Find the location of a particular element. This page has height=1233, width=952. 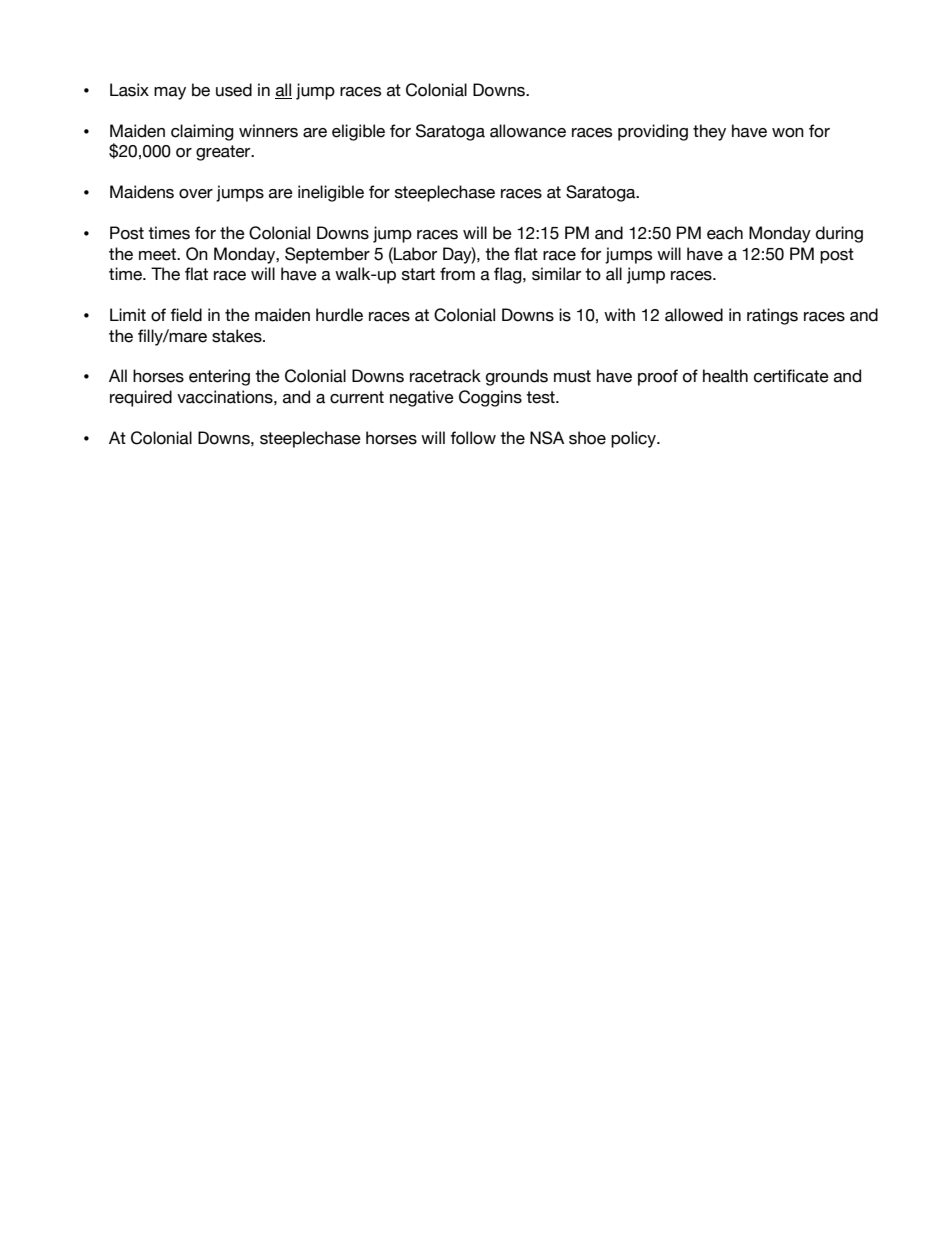

meet is located at coordinates (158, 254).
